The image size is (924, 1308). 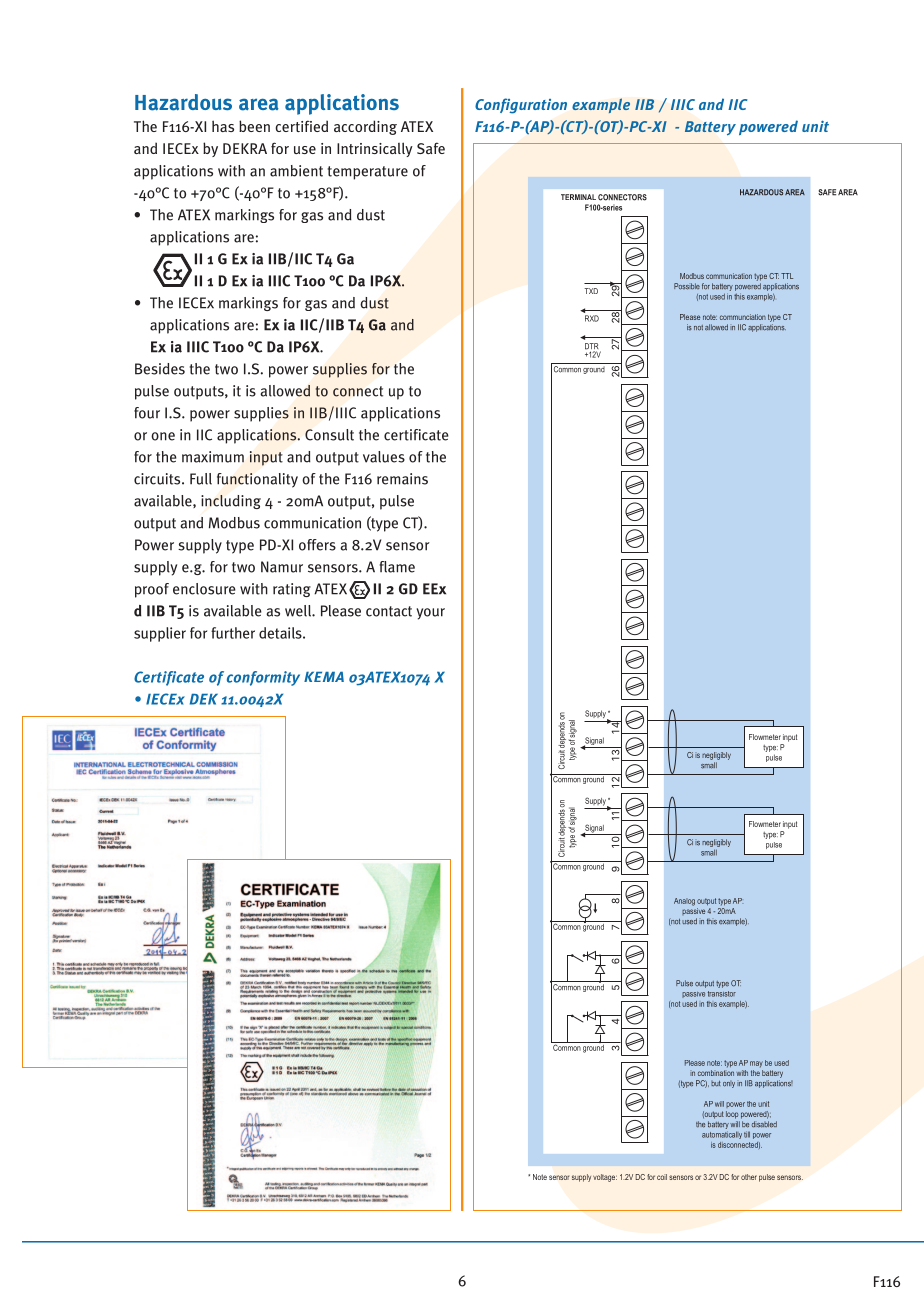 I want to click on remains, so click(x=402, y=479).
